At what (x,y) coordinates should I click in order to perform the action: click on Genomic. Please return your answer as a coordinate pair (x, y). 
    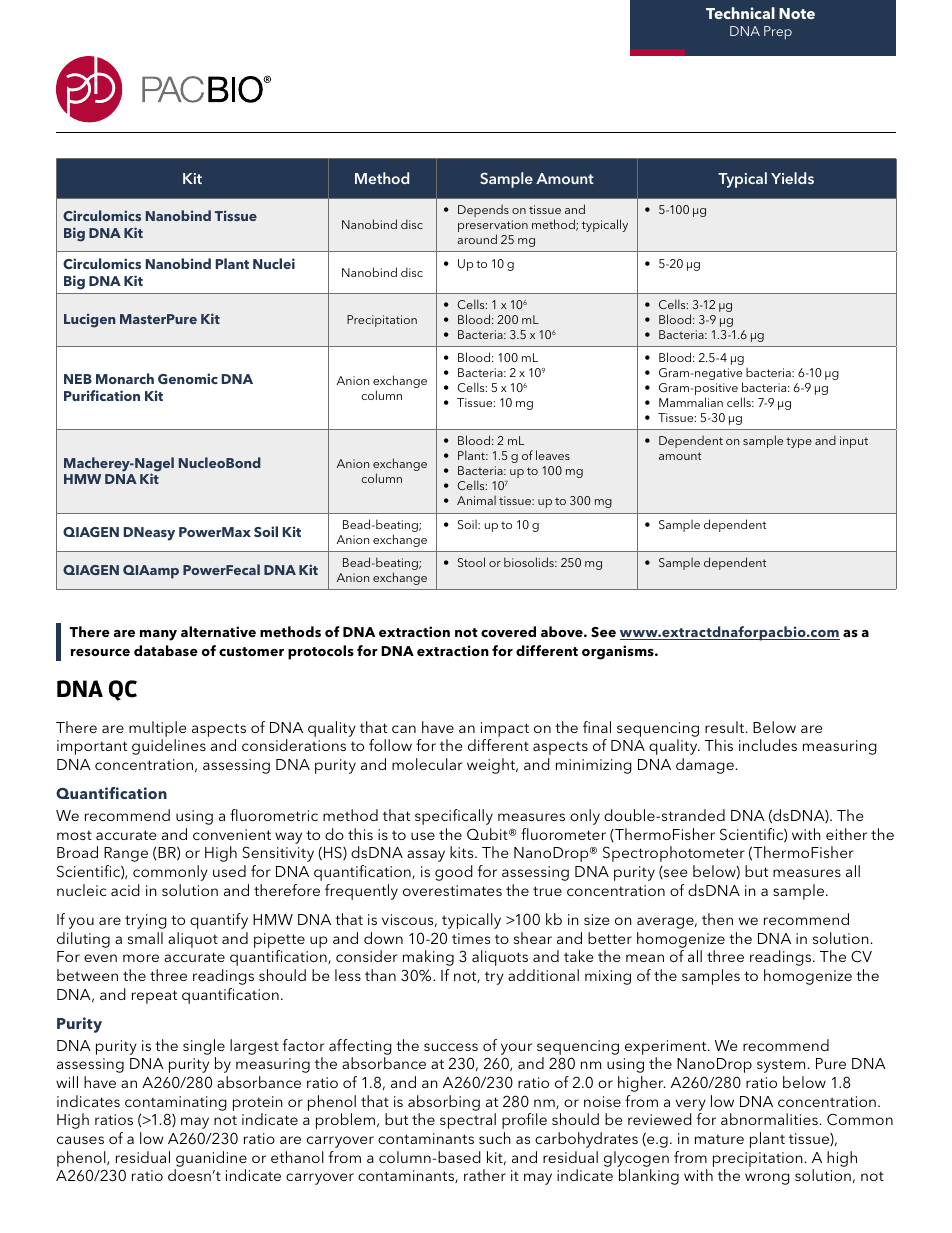
    Looking at the image, I should click on (188, 378).
